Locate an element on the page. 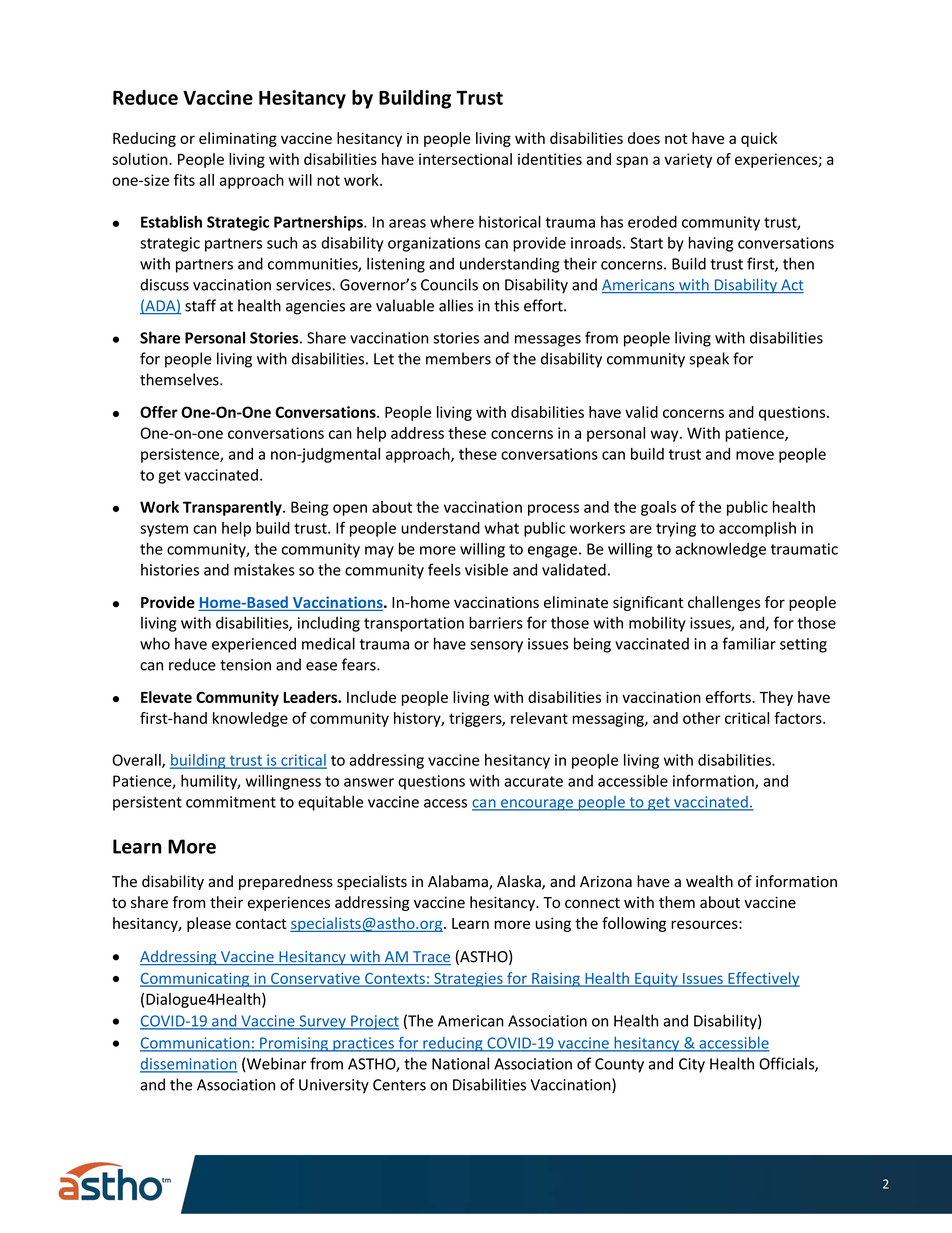 This image has width=952, height=1233. variety is located at coordinates (688, 160).
